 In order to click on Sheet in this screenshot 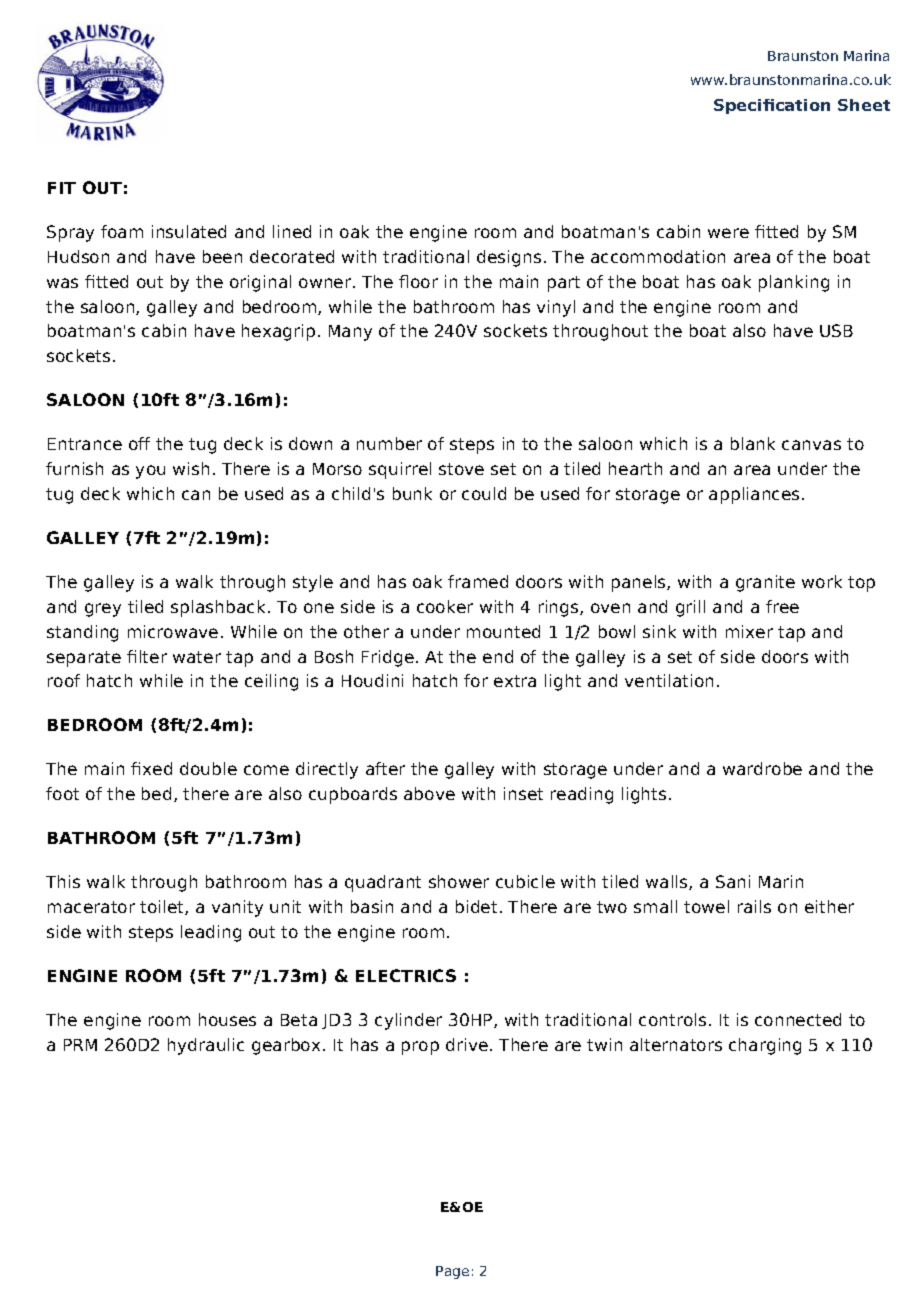, I will do `click(864, 105)`.
